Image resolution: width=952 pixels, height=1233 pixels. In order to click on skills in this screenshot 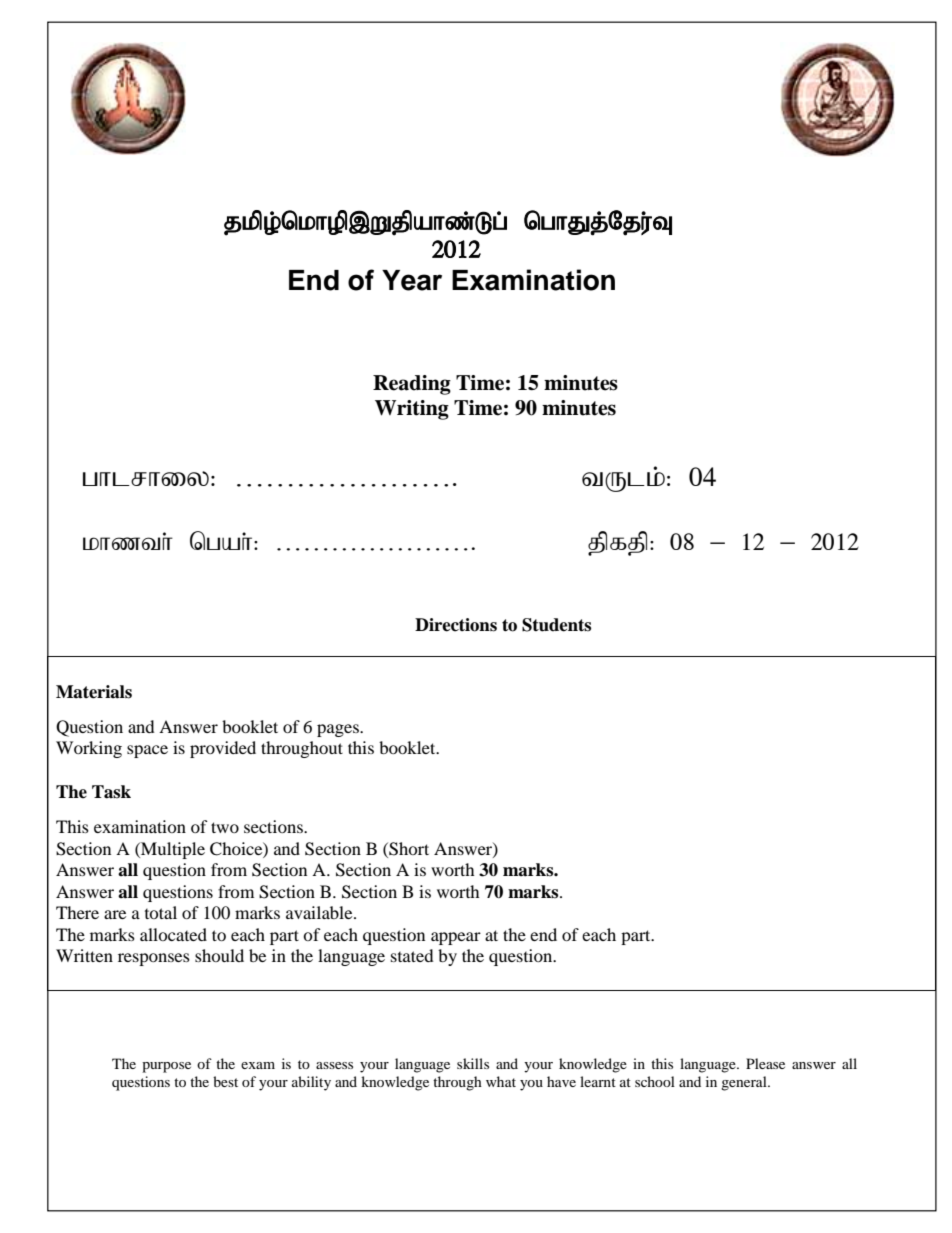, I will do `click(473, 1063)`.
